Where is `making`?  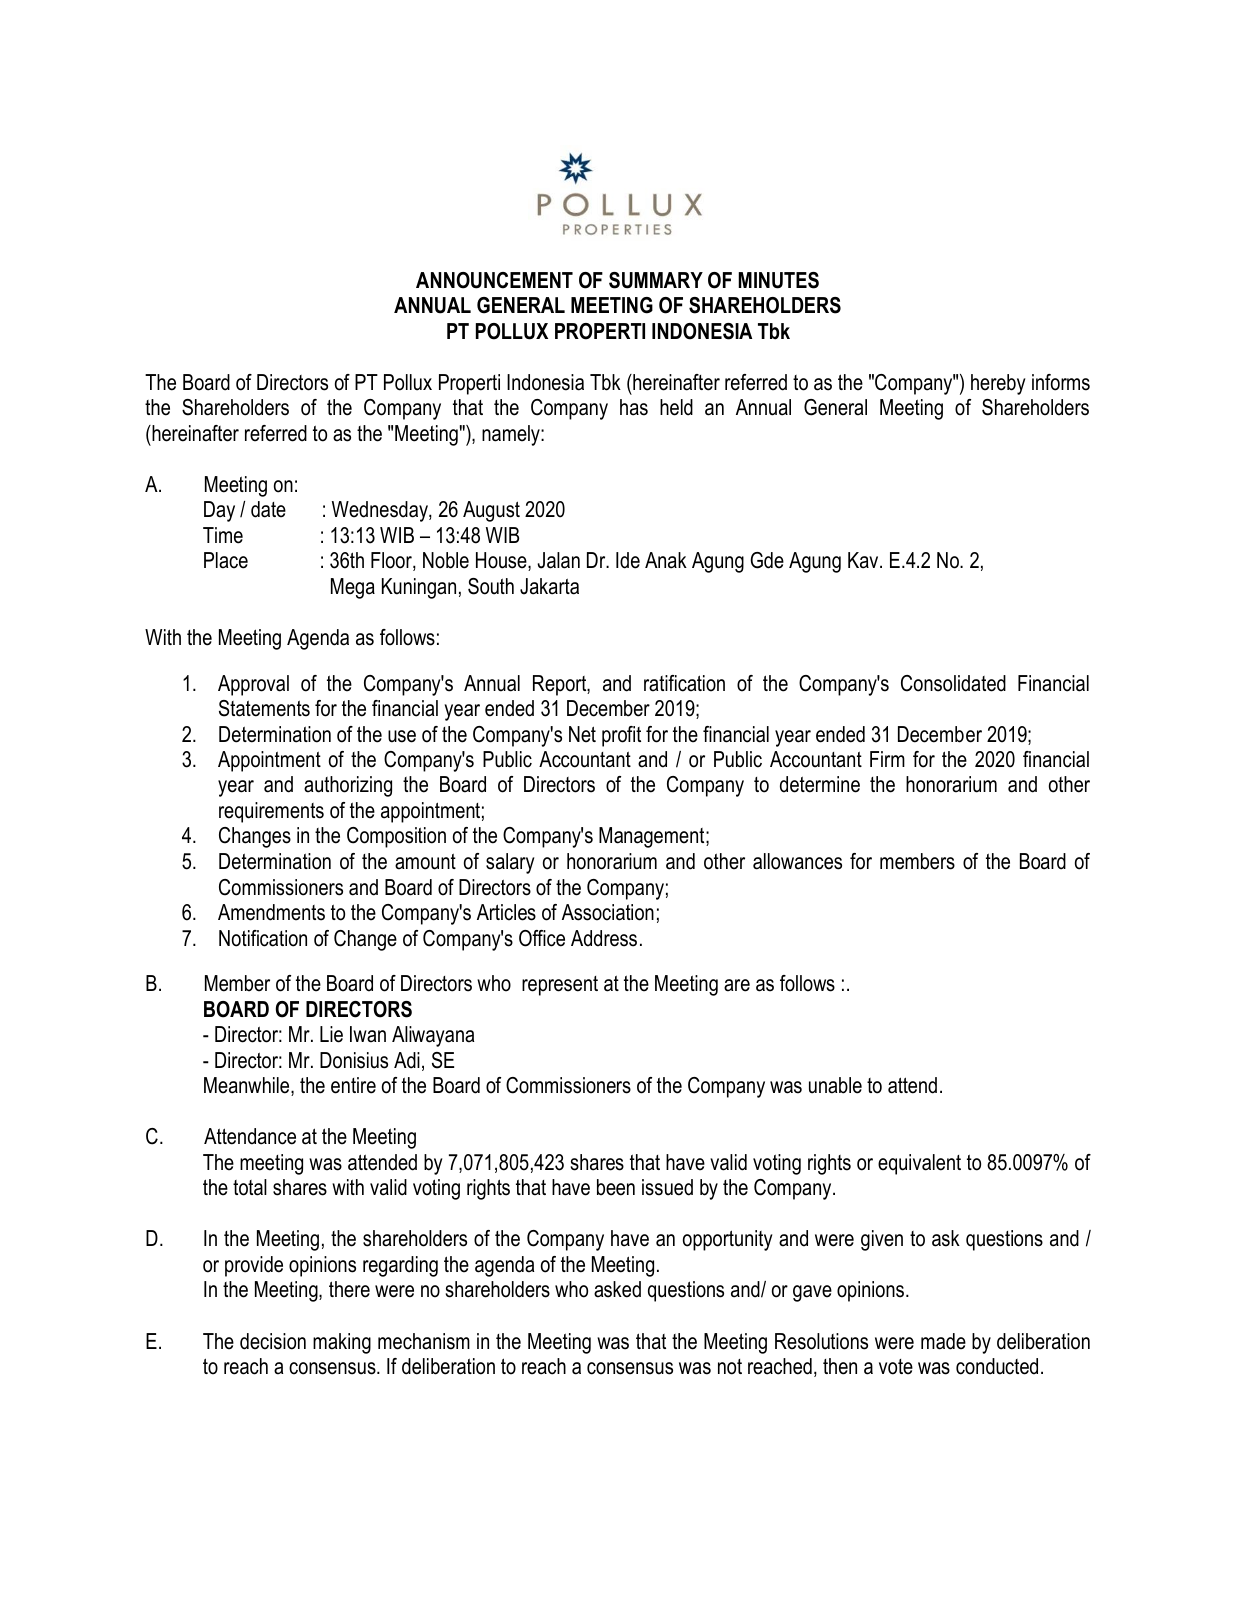 making is located at coordinates (342, 1343).
